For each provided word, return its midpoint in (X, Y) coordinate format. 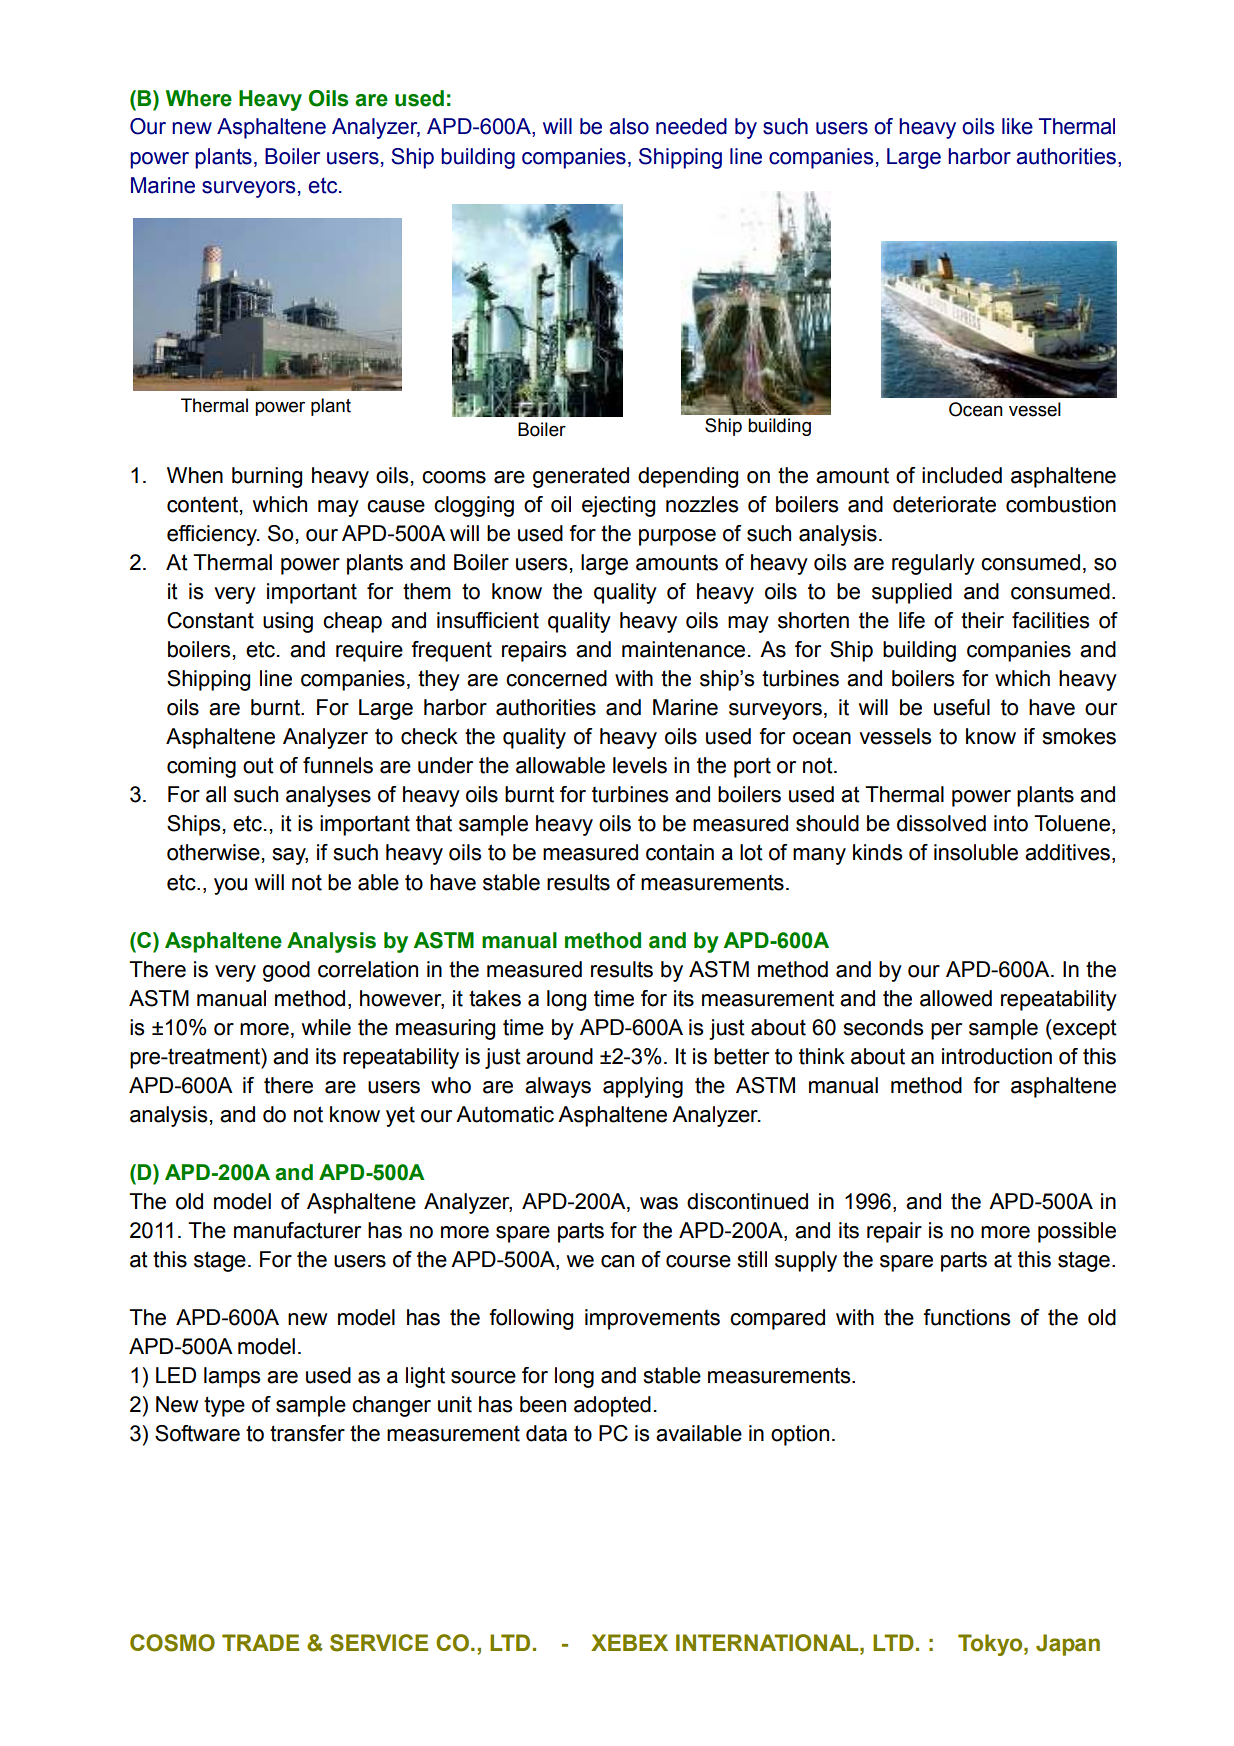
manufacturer (297, 1230)
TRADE (260, 1642)
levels (640, 765)
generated (581, 477)
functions (967, 1317)
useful (962, 707)
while (326, 1027)
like (1017, 126)
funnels (338, 765)
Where (199, 98)
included (962, 475)
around (559, 1056)
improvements (652, 1319)
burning (267, 477)
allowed (956, 998)
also (629, 126)
